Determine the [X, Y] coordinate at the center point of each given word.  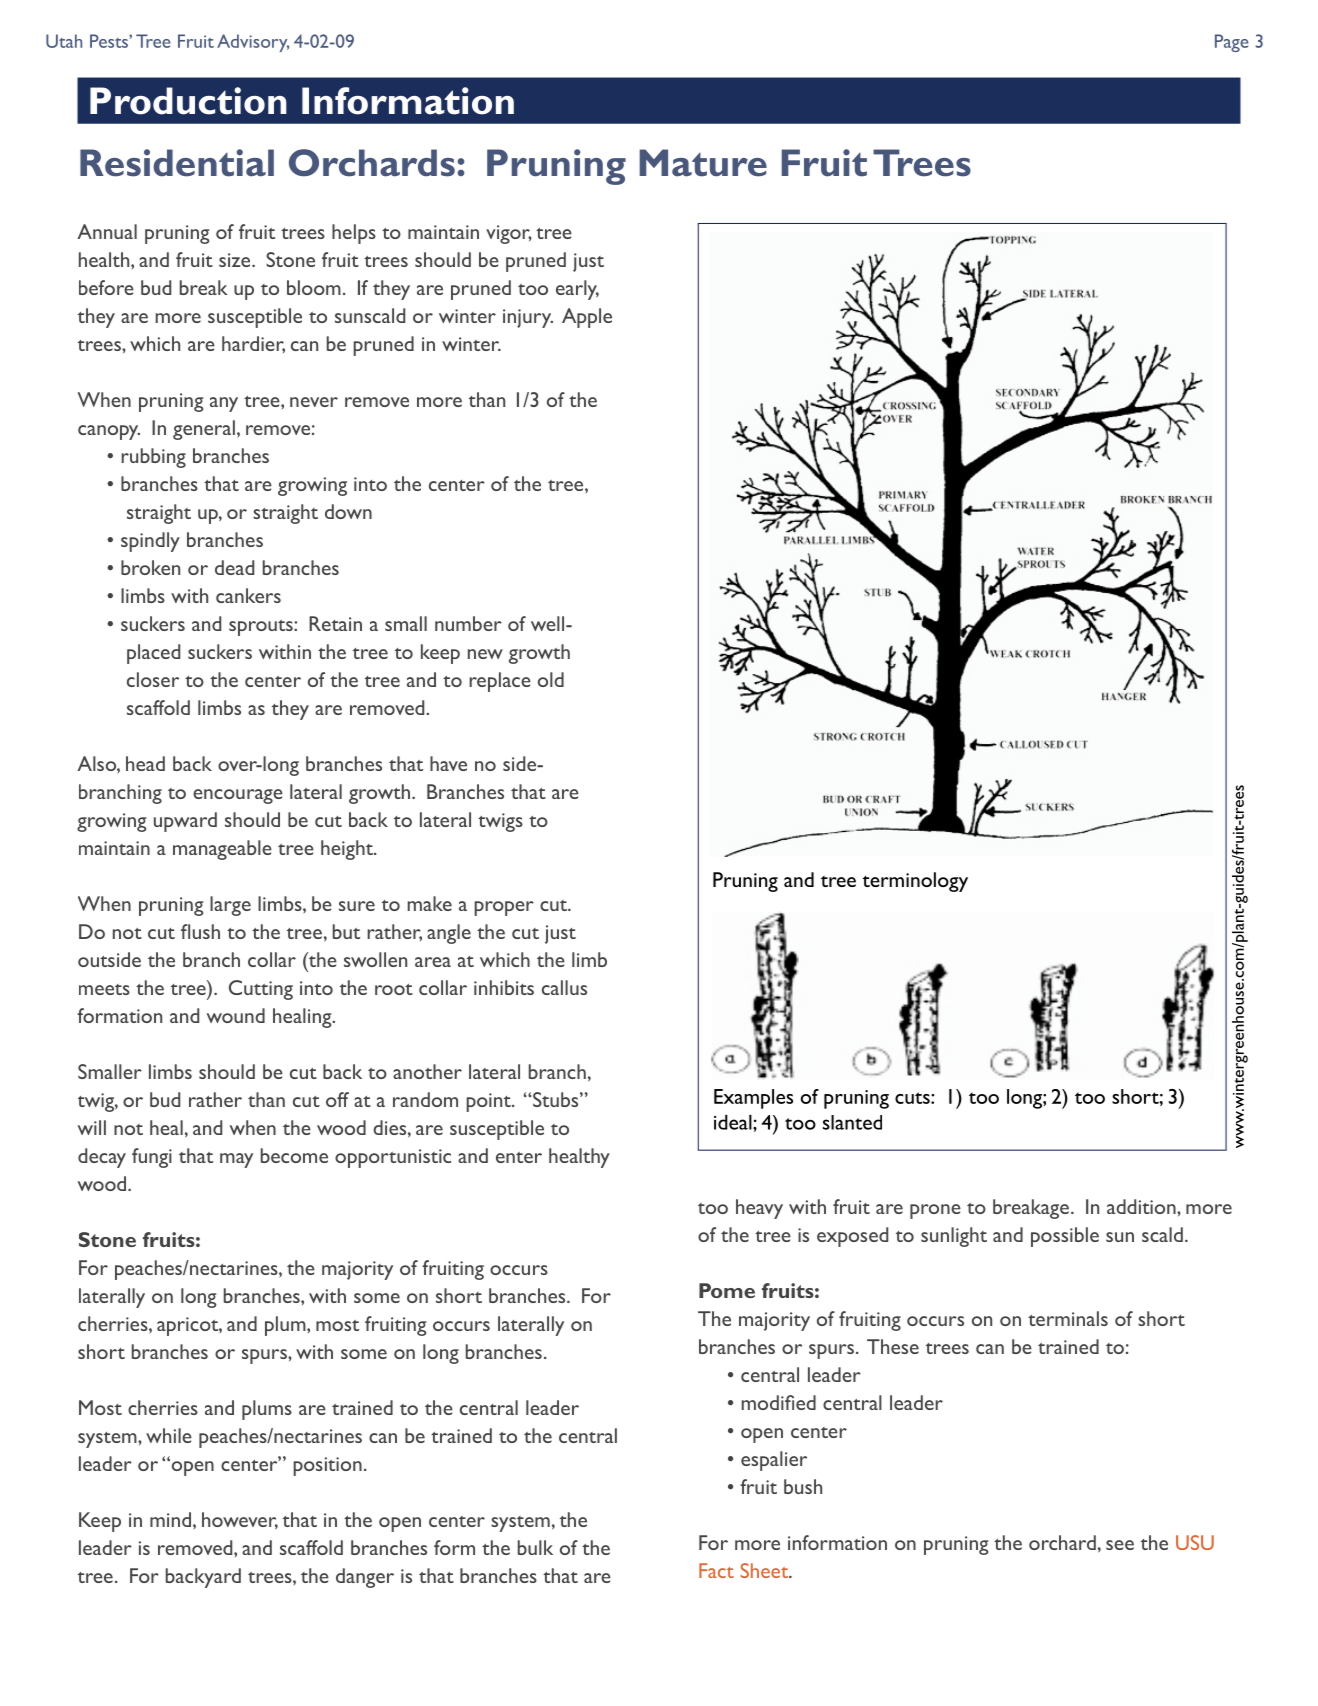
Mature [703, 163]
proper [504, 908]
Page [1232, 43]
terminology [915, 882]
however [240, 1521]
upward [185, 822]
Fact [716, 1570]
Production [188, 101]
